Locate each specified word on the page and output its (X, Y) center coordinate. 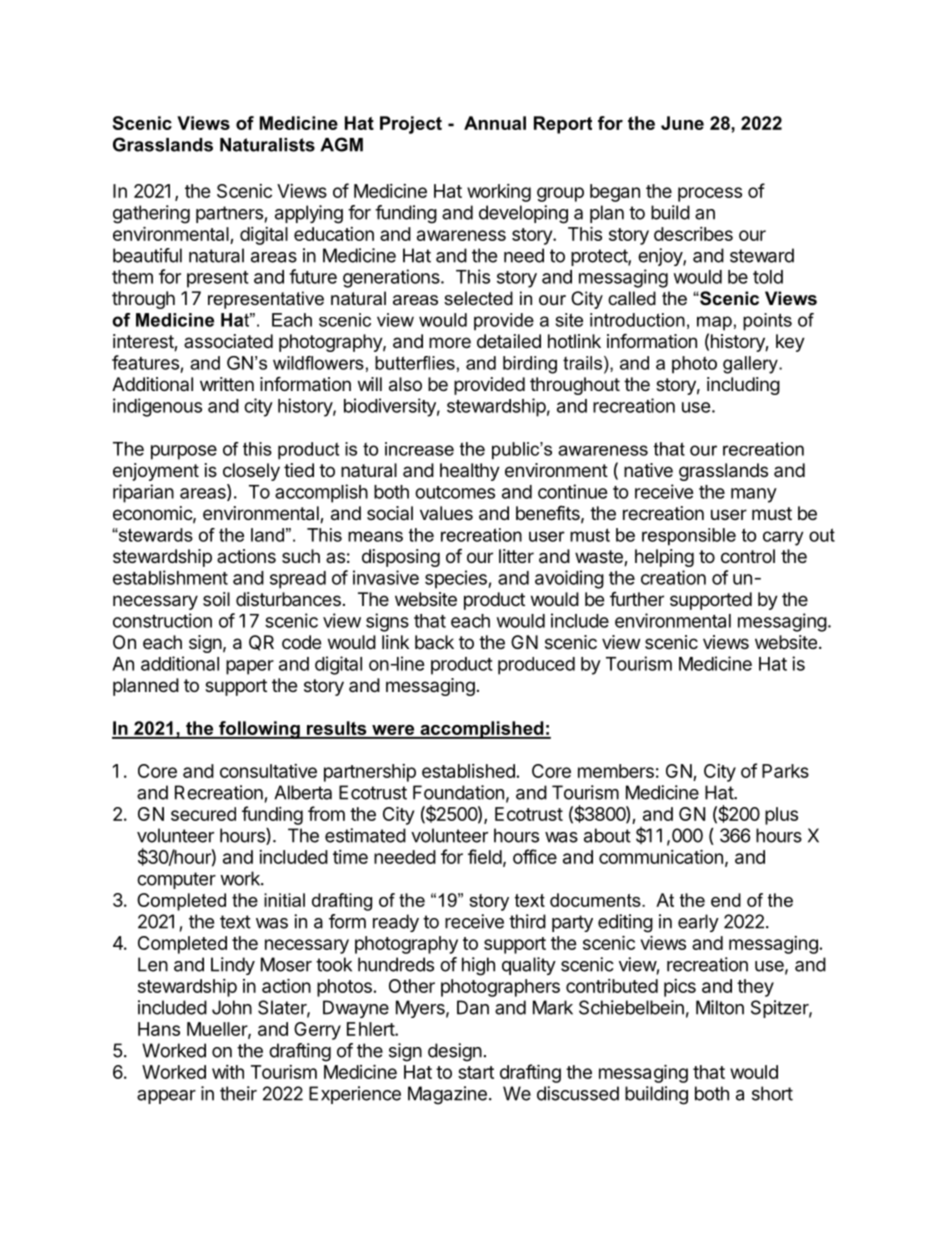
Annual (495, 123)
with (228, 1072)
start (476, 1072)
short (772, 1093)
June (682, 123)
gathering (151, 214)
